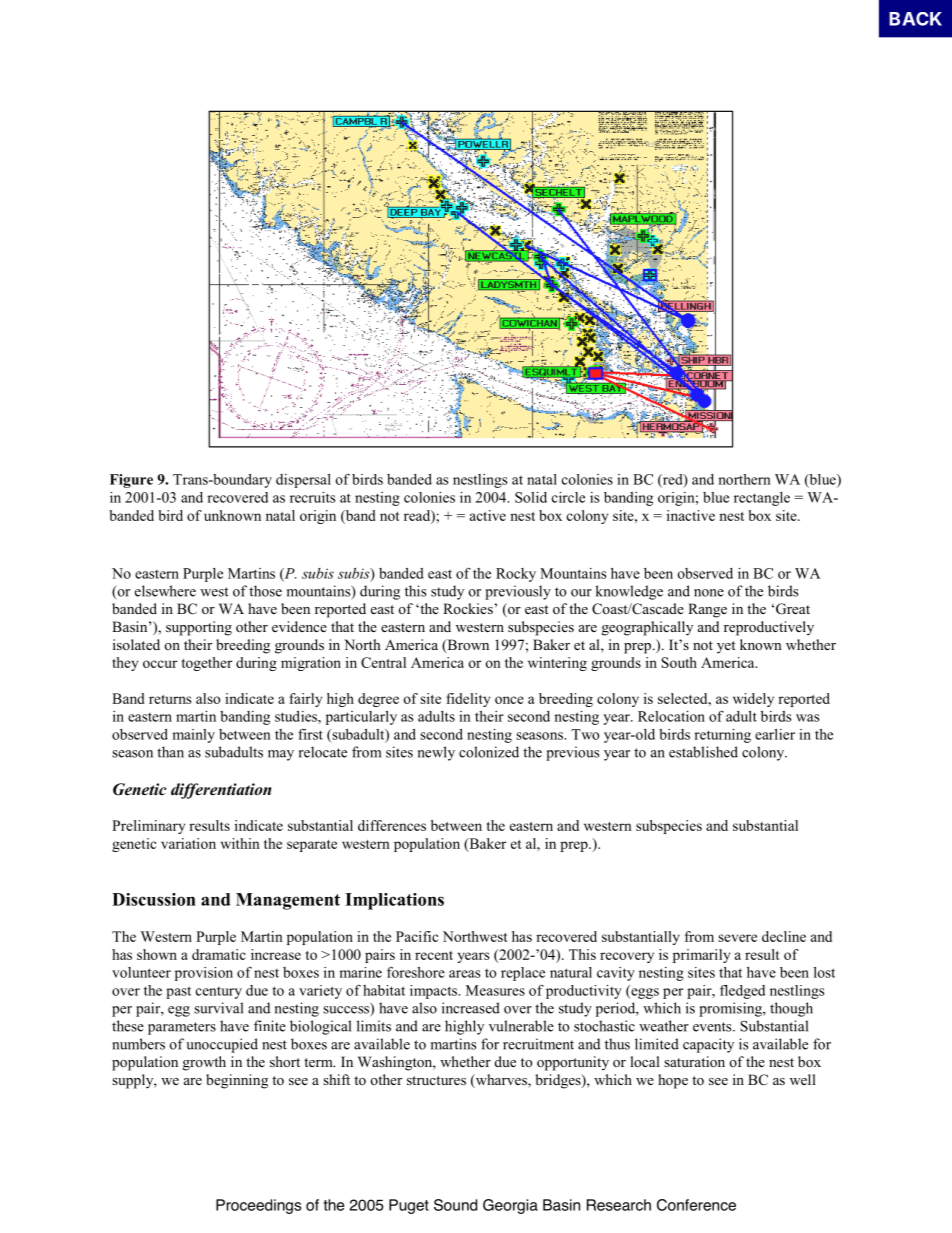  What do you see at coordinates (218, 1008) in the document?
I see `survival` at bounding box center [218, 1008].
